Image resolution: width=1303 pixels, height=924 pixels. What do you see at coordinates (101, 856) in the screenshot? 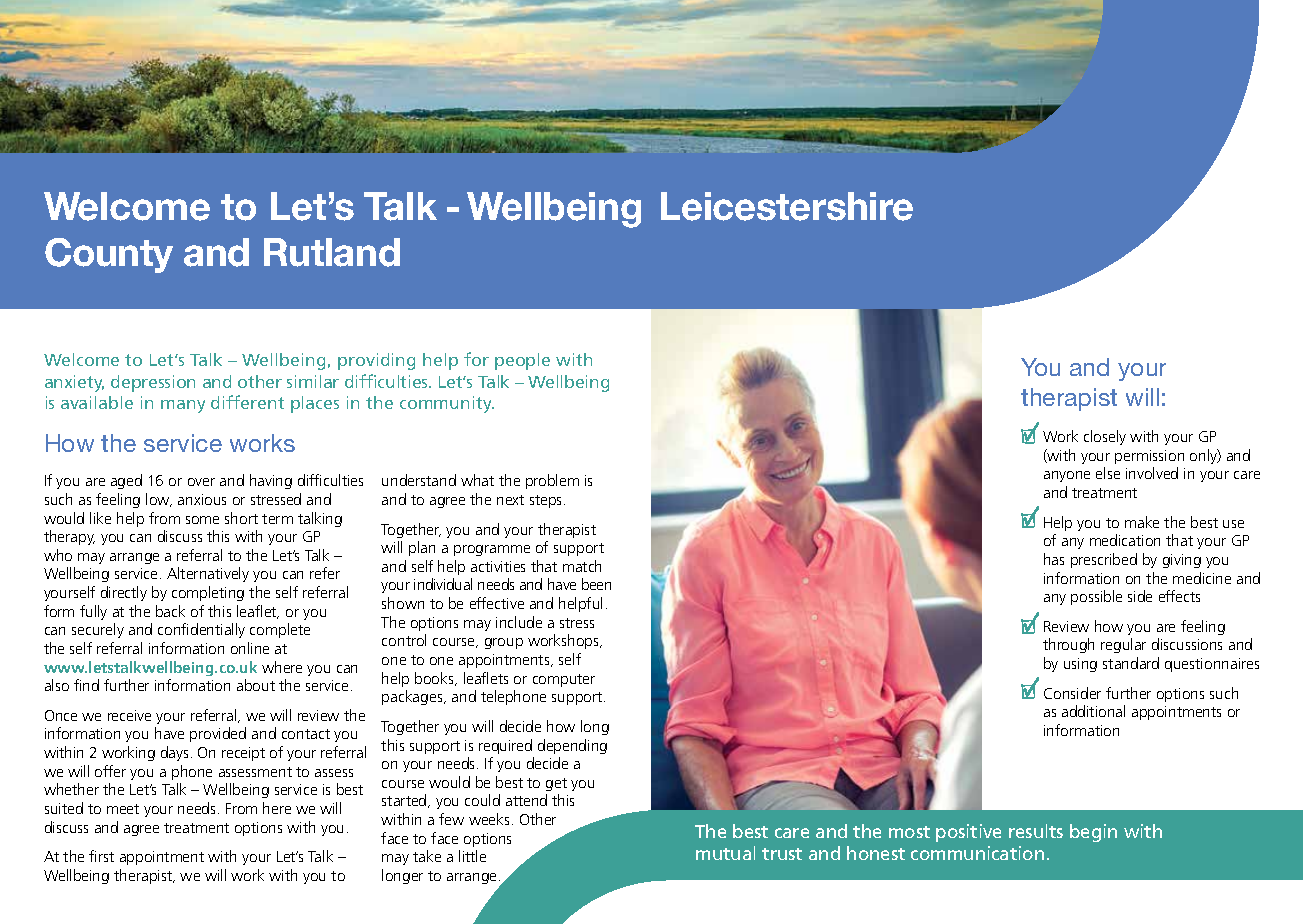
I see `first` at bounding box center [101, 856].
